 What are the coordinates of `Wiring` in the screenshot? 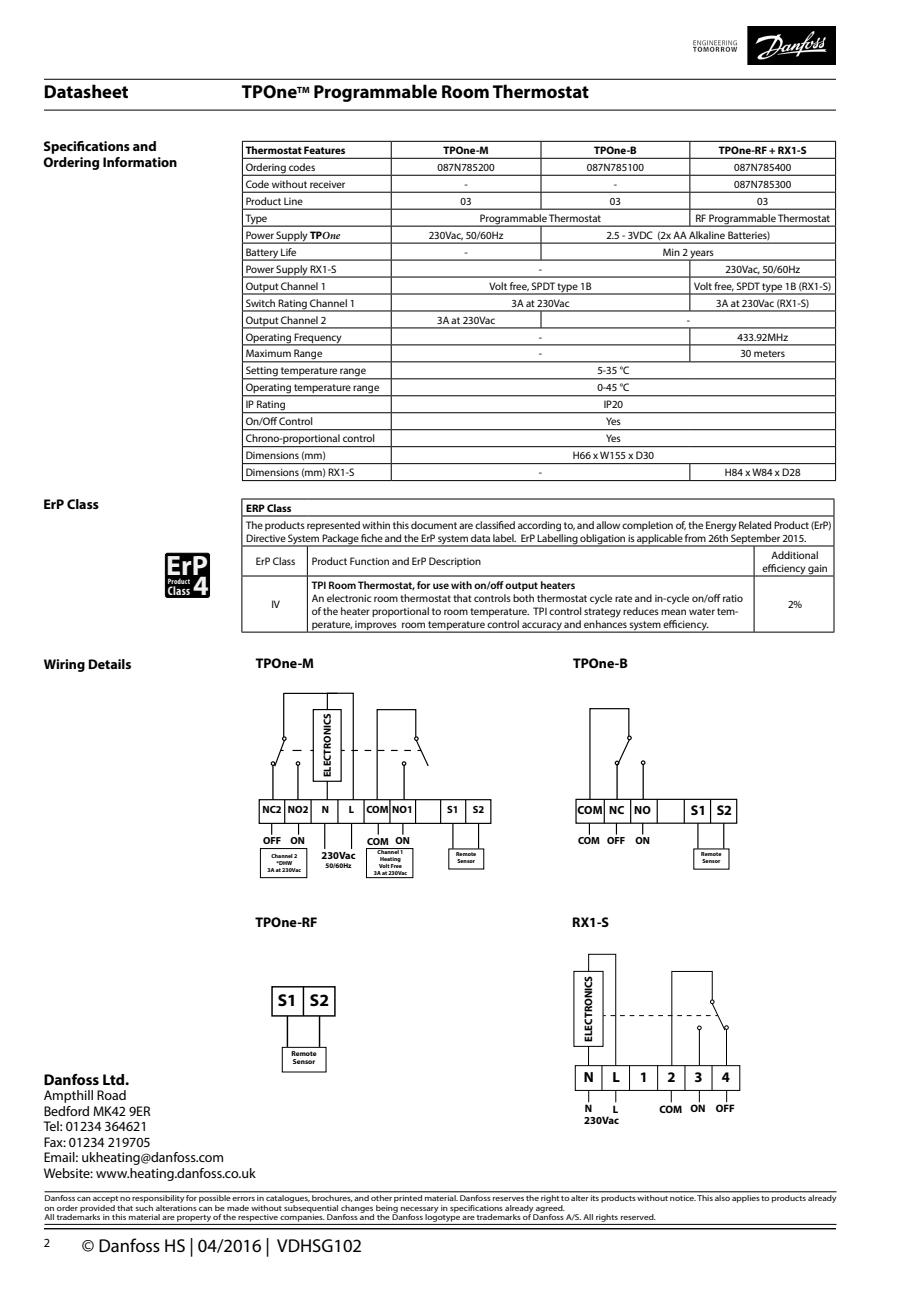 It's located at (64, 665).
